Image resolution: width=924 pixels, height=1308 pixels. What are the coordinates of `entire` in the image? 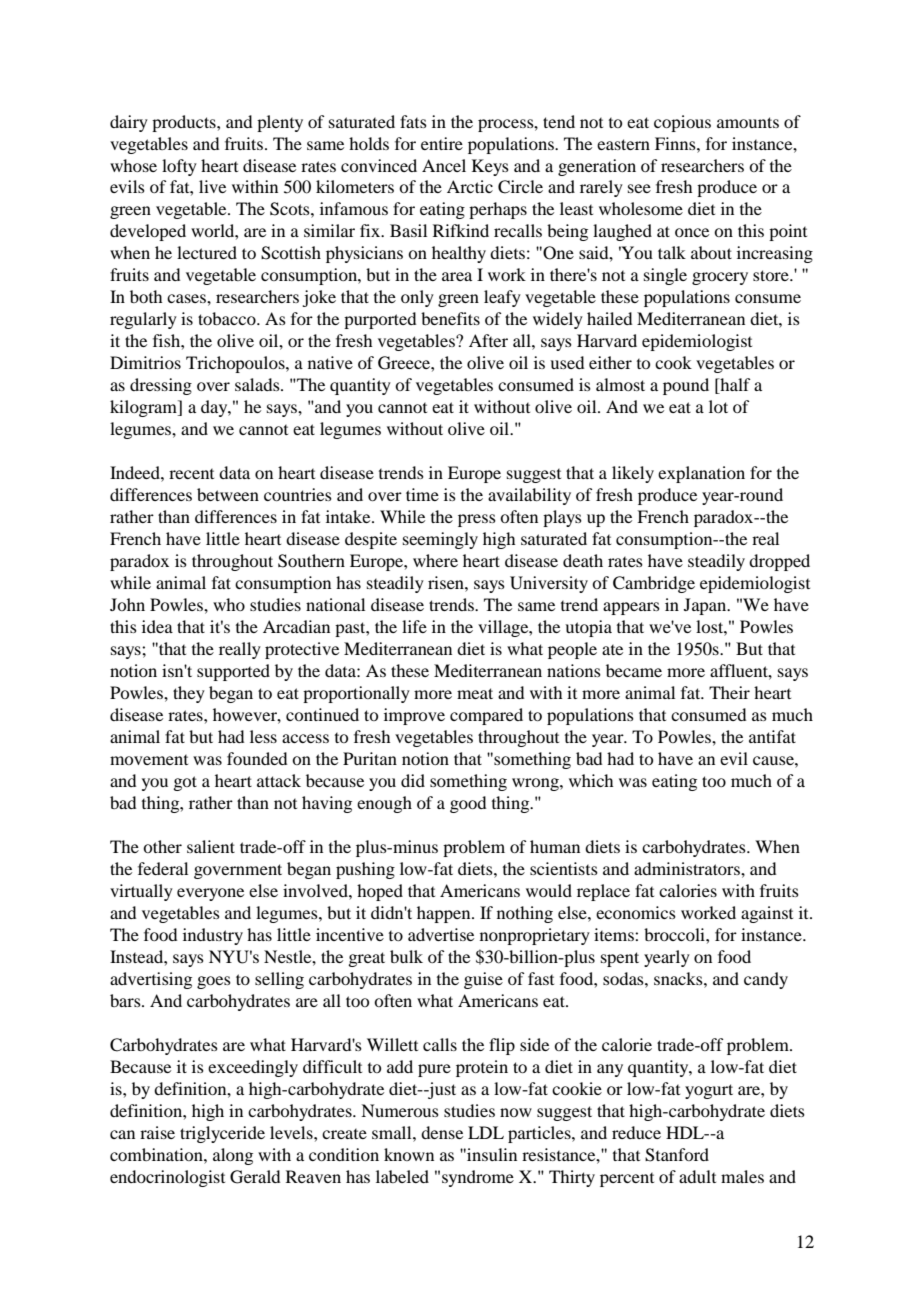 It's located at (442, 143).
